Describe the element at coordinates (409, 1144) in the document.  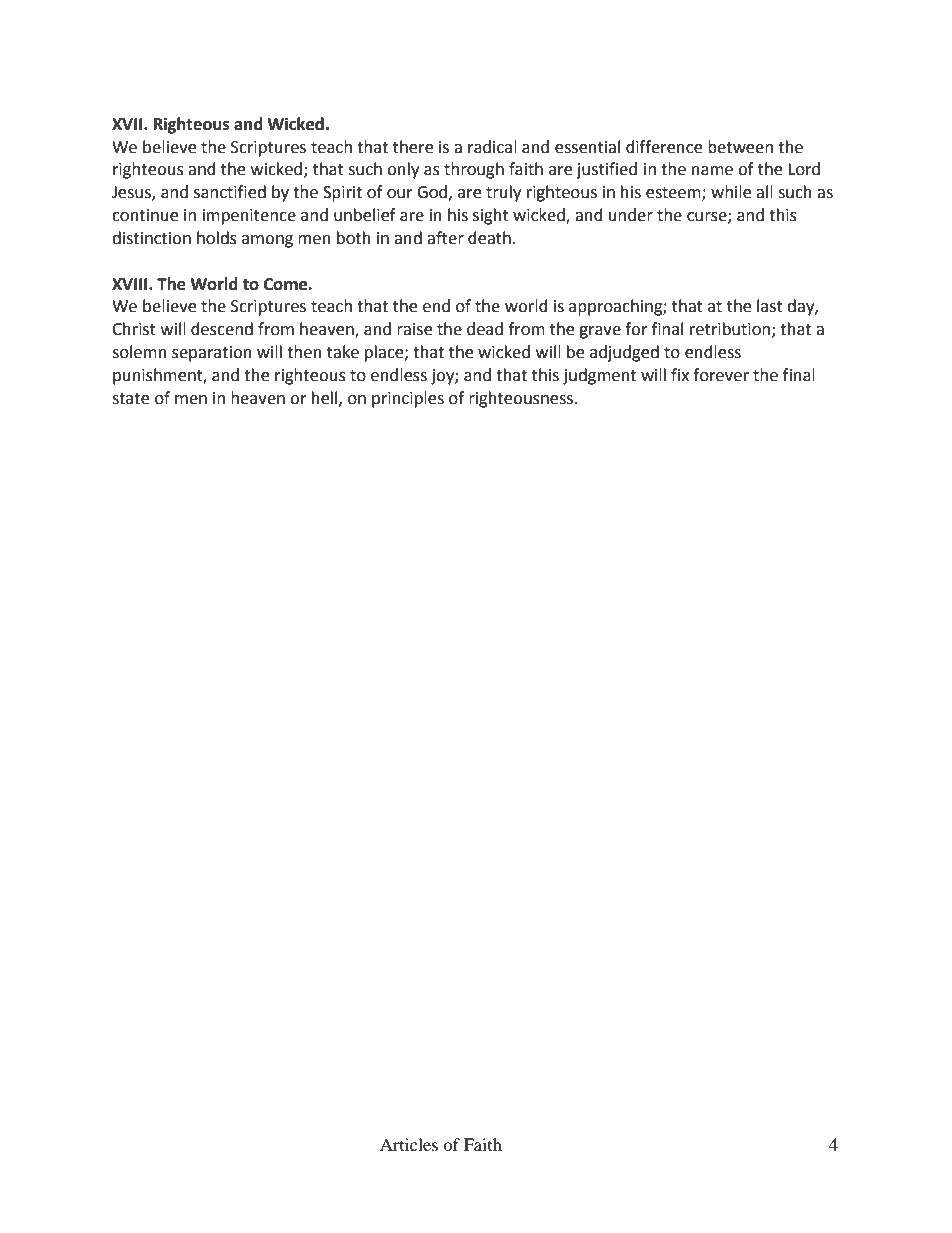
I see `Articles` at that location.
